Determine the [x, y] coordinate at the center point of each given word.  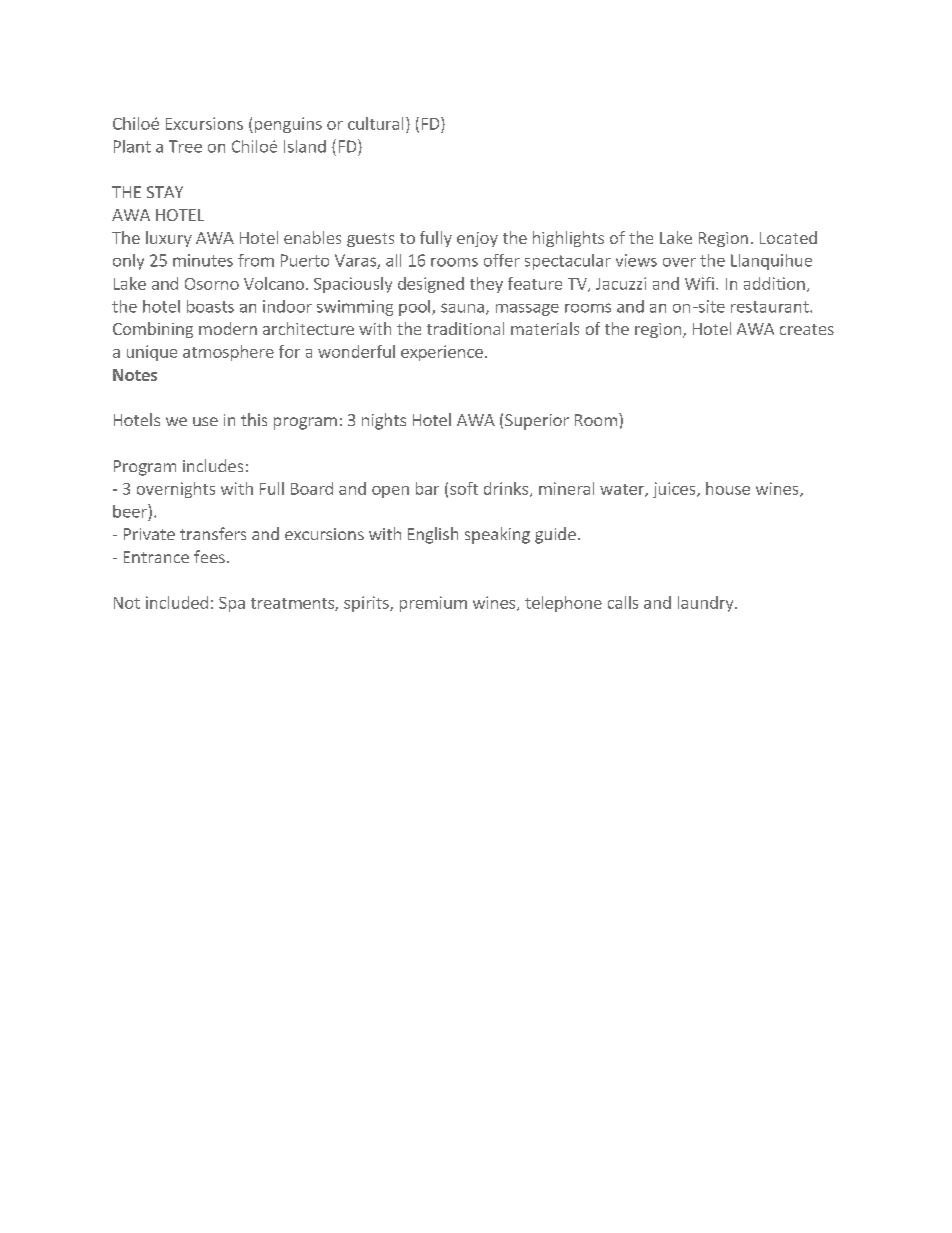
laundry [707, 604]
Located [788, 237]
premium [433, 604]
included [177, 602]
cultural [375, 123]
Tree [185, 146]
